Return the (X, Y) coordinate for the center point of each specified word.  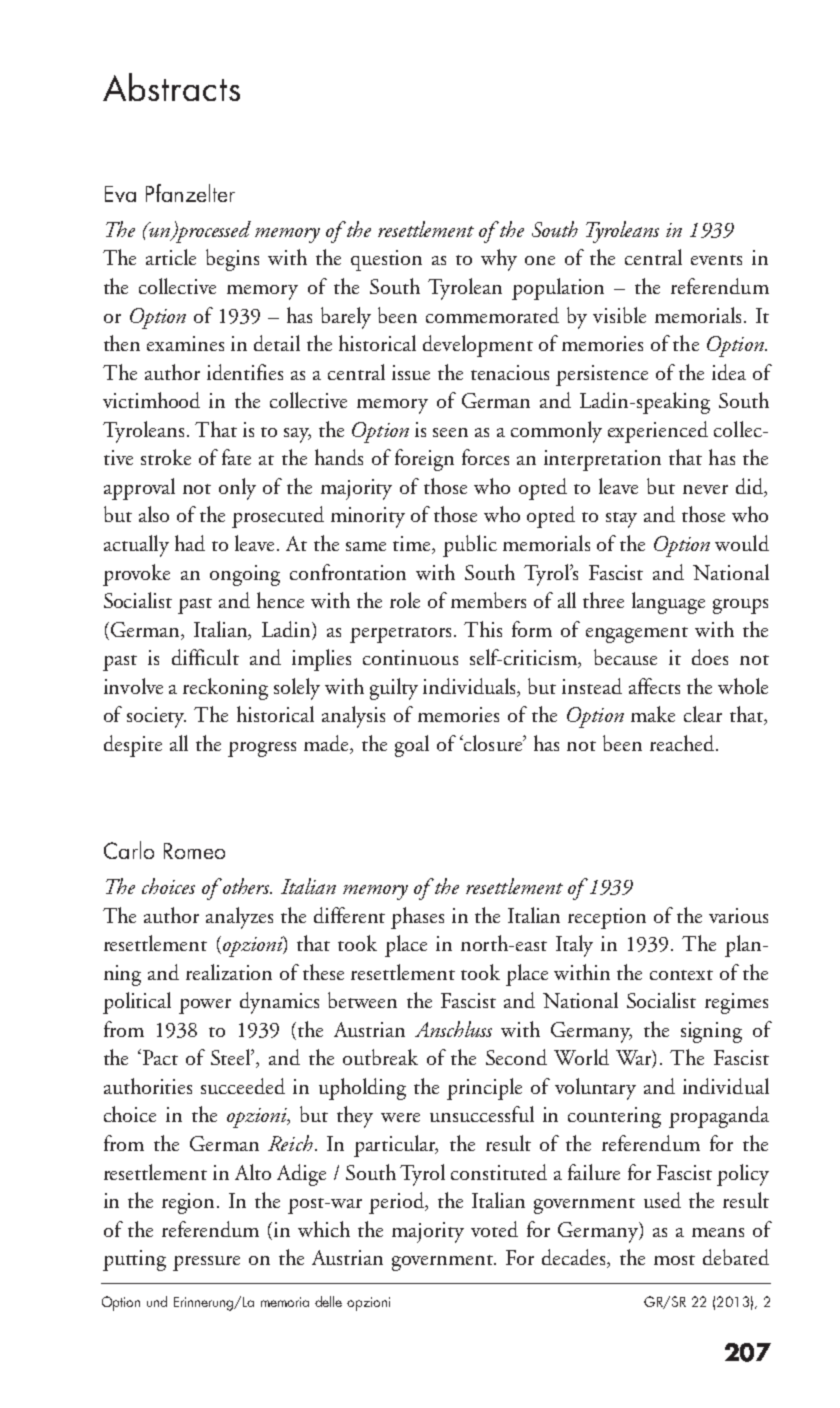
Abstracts (171, 87)
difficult (205, 657)
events (716, 260)
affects (654, 686)
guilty (394, 689)
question (386, 260)
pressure (206, 1263)
